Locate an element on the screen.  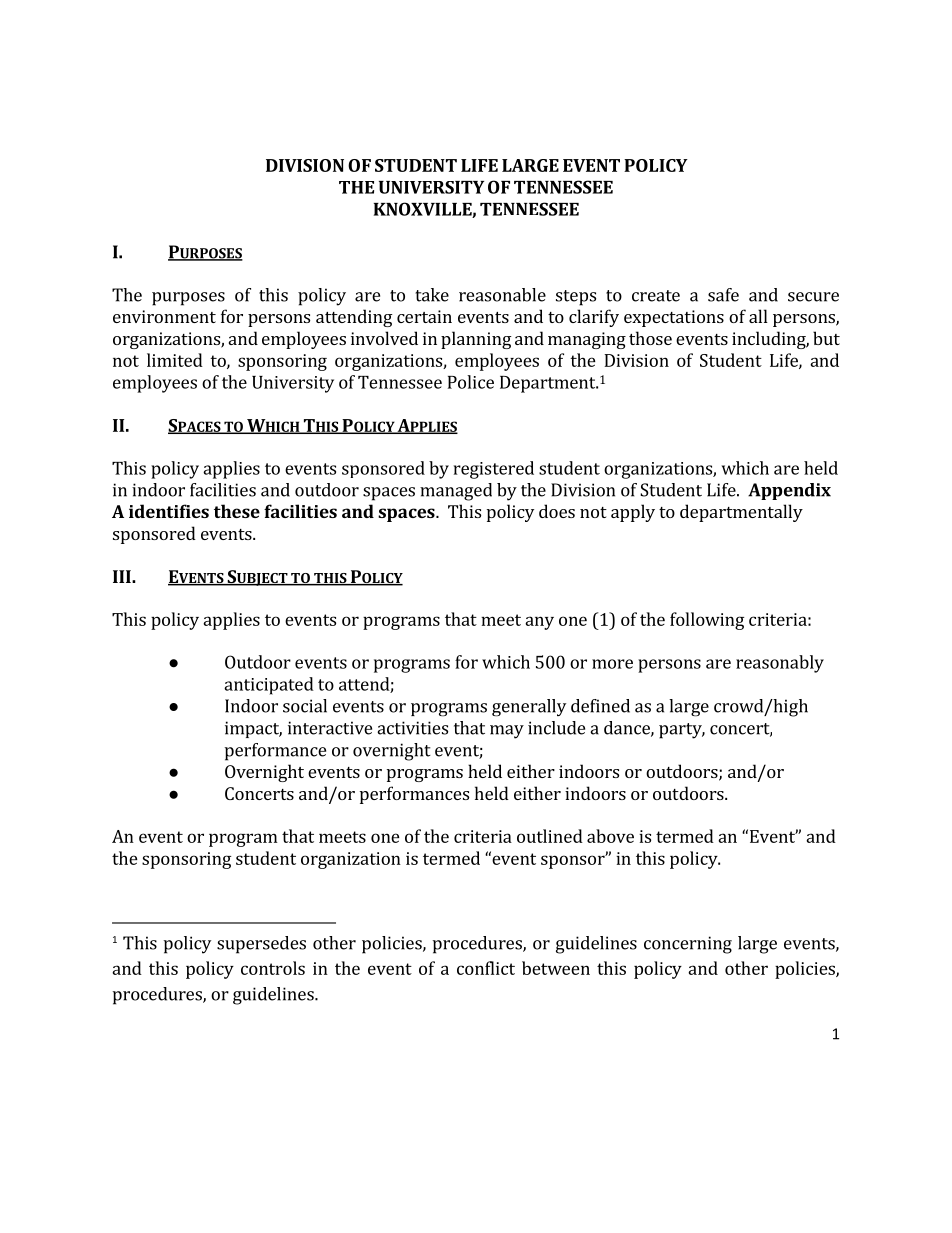
Appendix is located at coordinates (789, 491).
